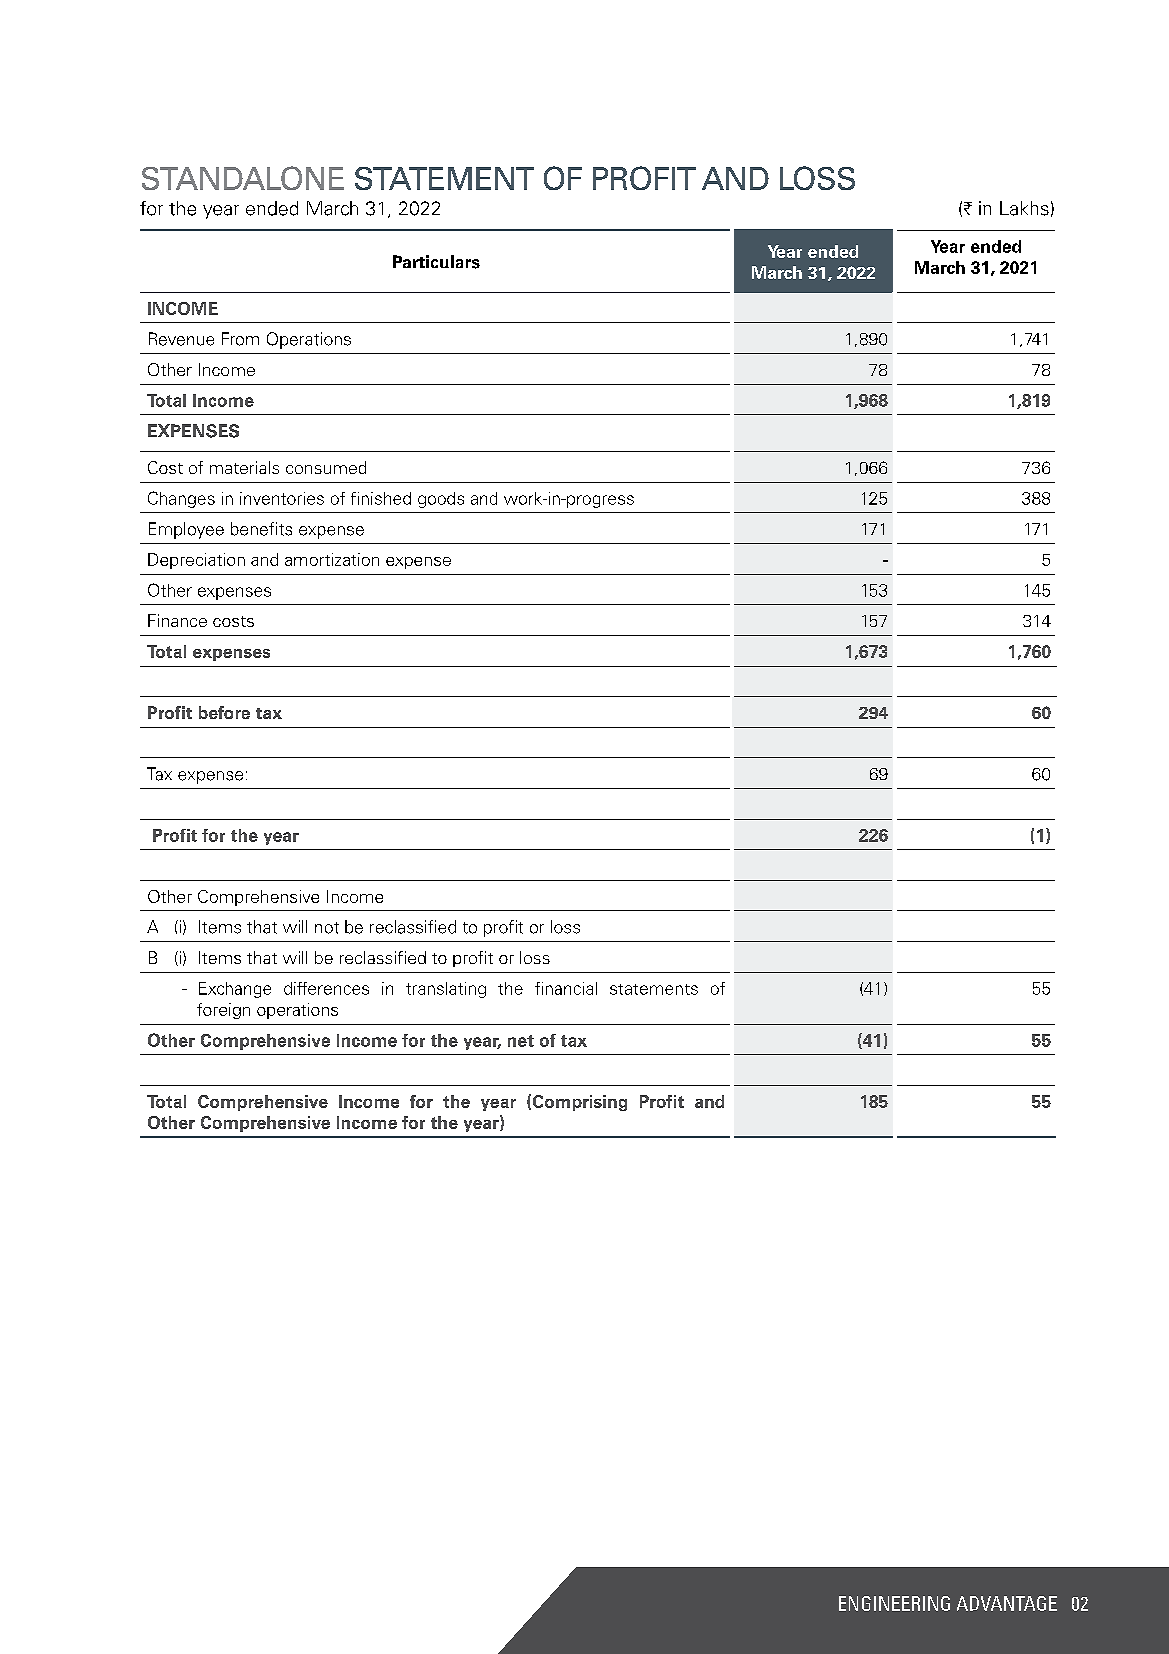  What do you see at coordinates (327, 928) in the screenshot?
I see `not` at bounding box center [327, 928].
